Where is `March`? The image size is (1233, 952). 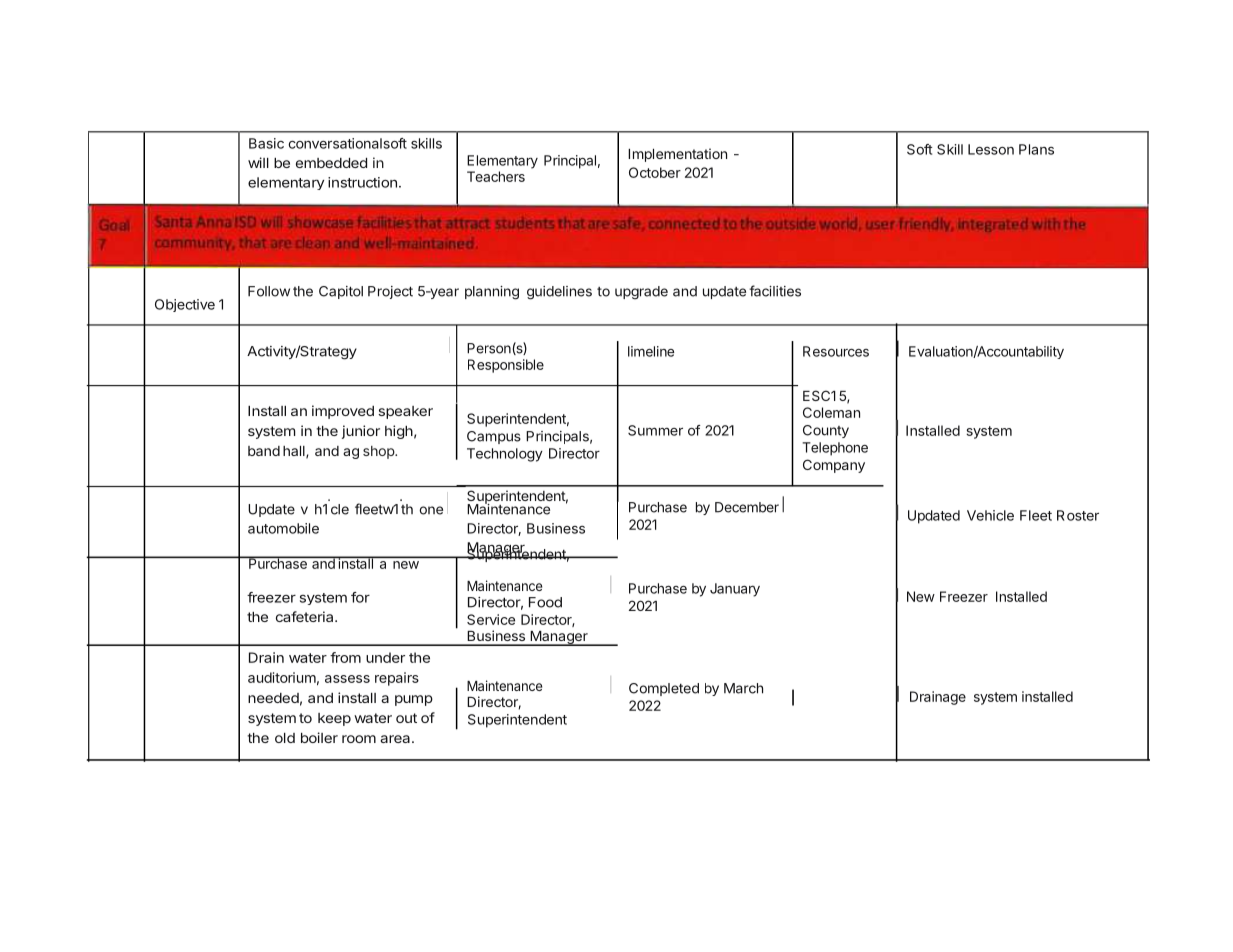 March is located at coordinates (743, 688).
